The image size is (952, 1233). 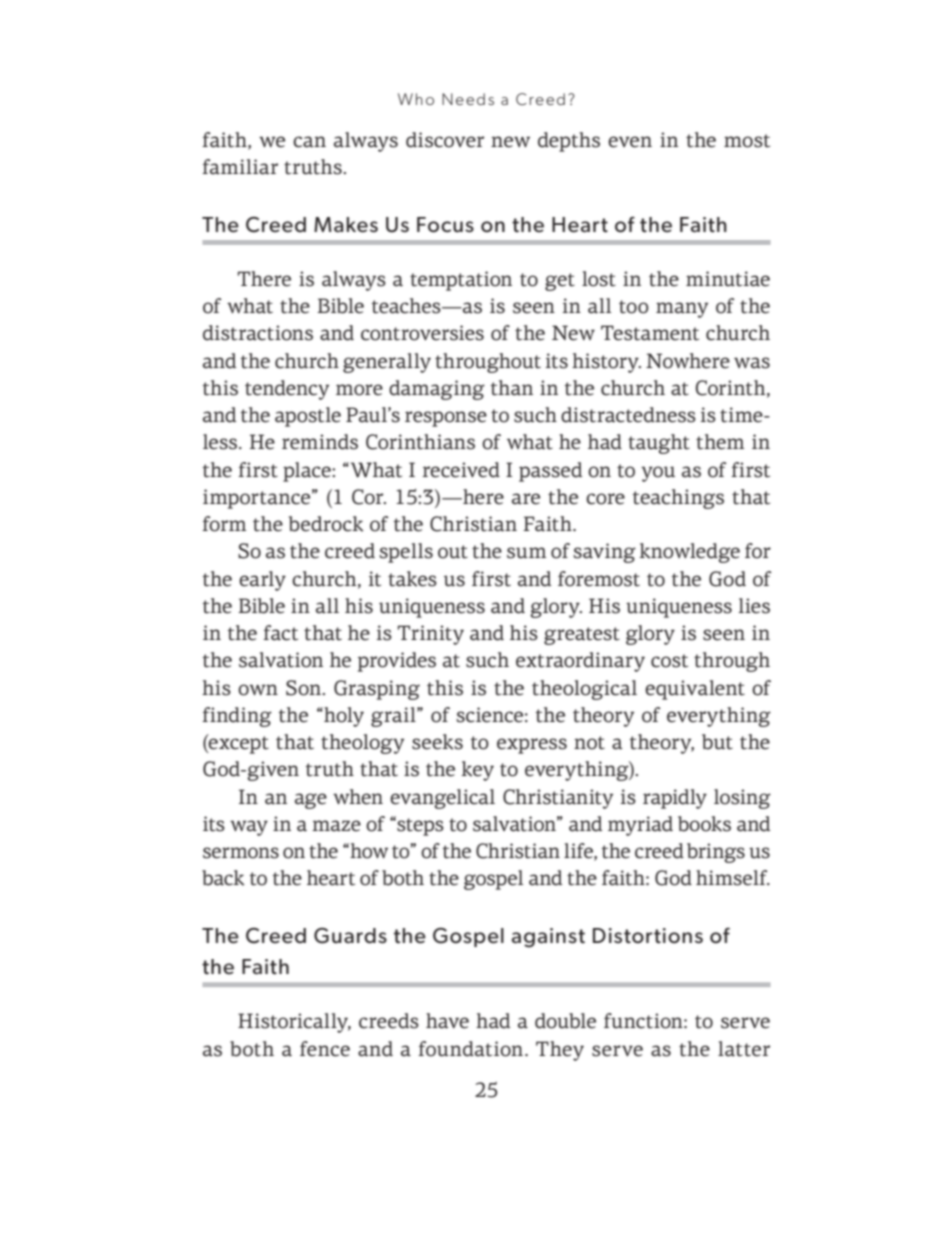 What do you see at coordinates (308, 472) in the image?
I see `place` at bounding box center [308, 472].
